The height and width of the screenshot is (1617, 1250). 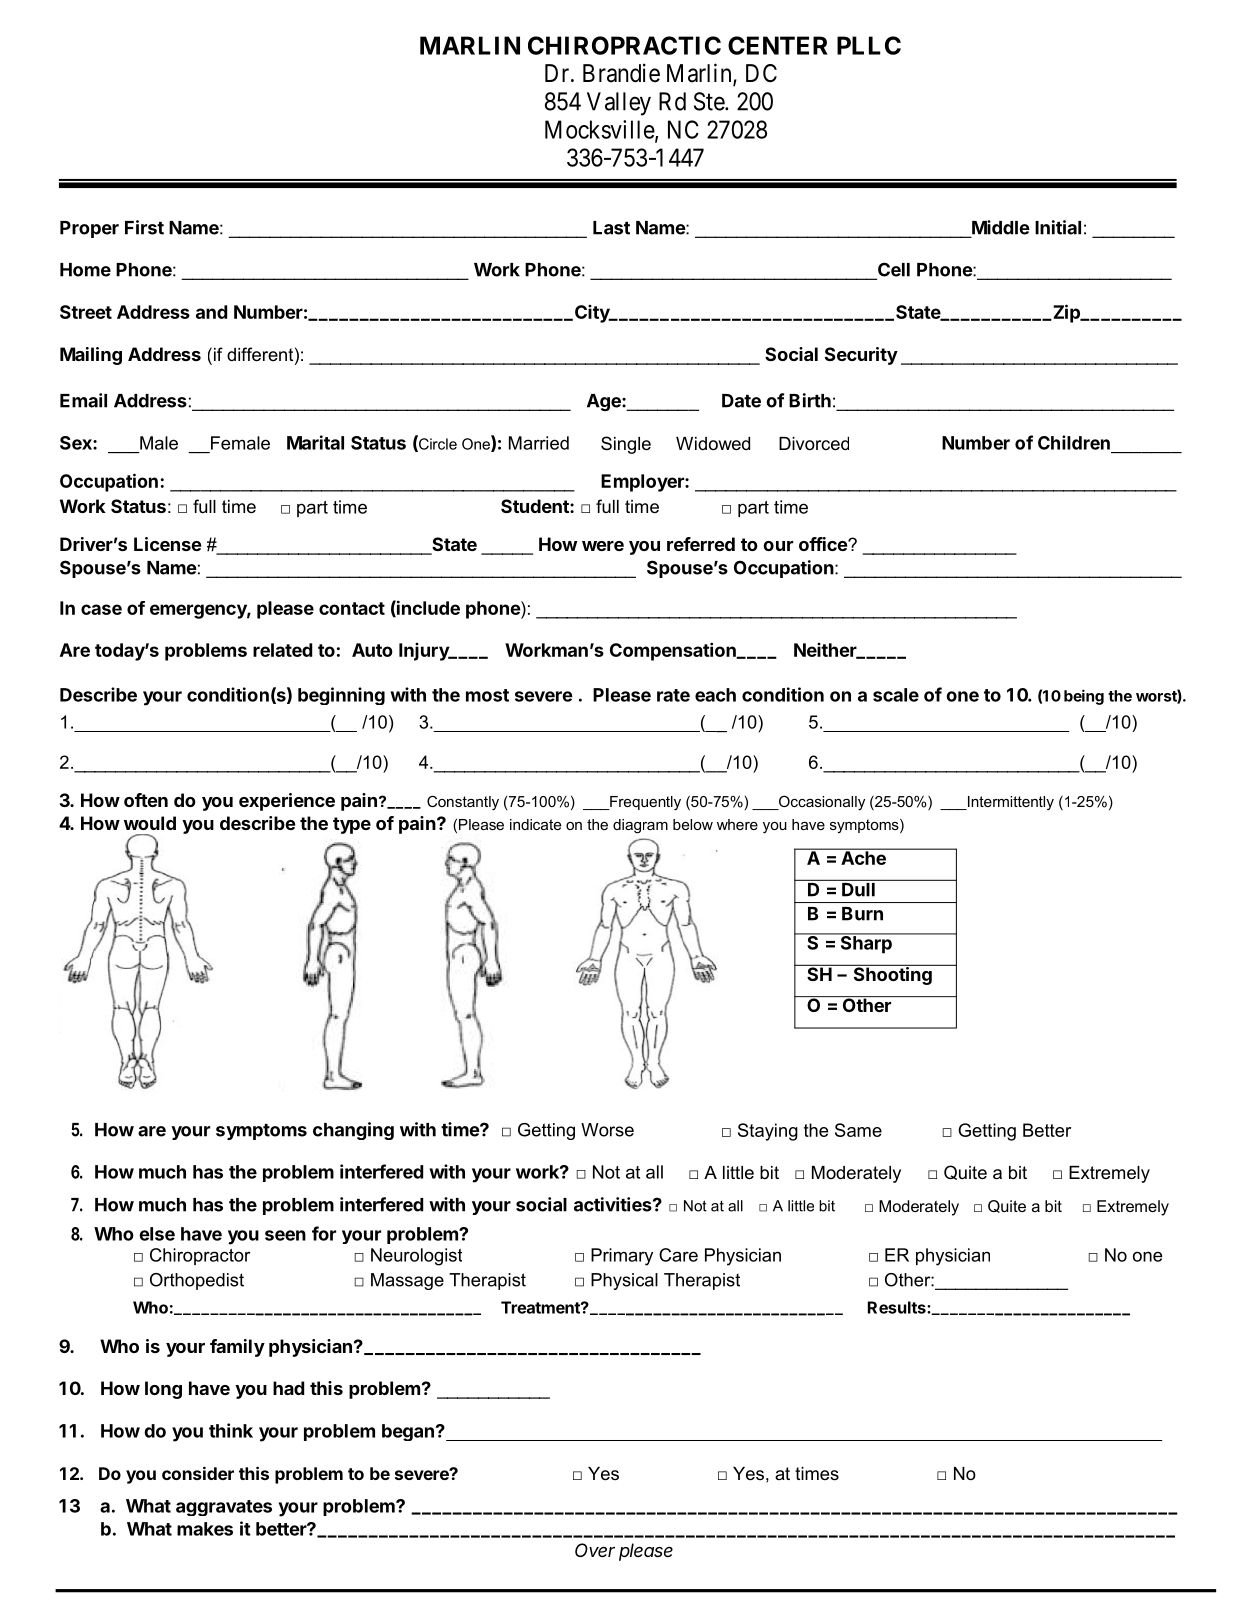 I want to click on Divorced, so click(x=814, y=444).
